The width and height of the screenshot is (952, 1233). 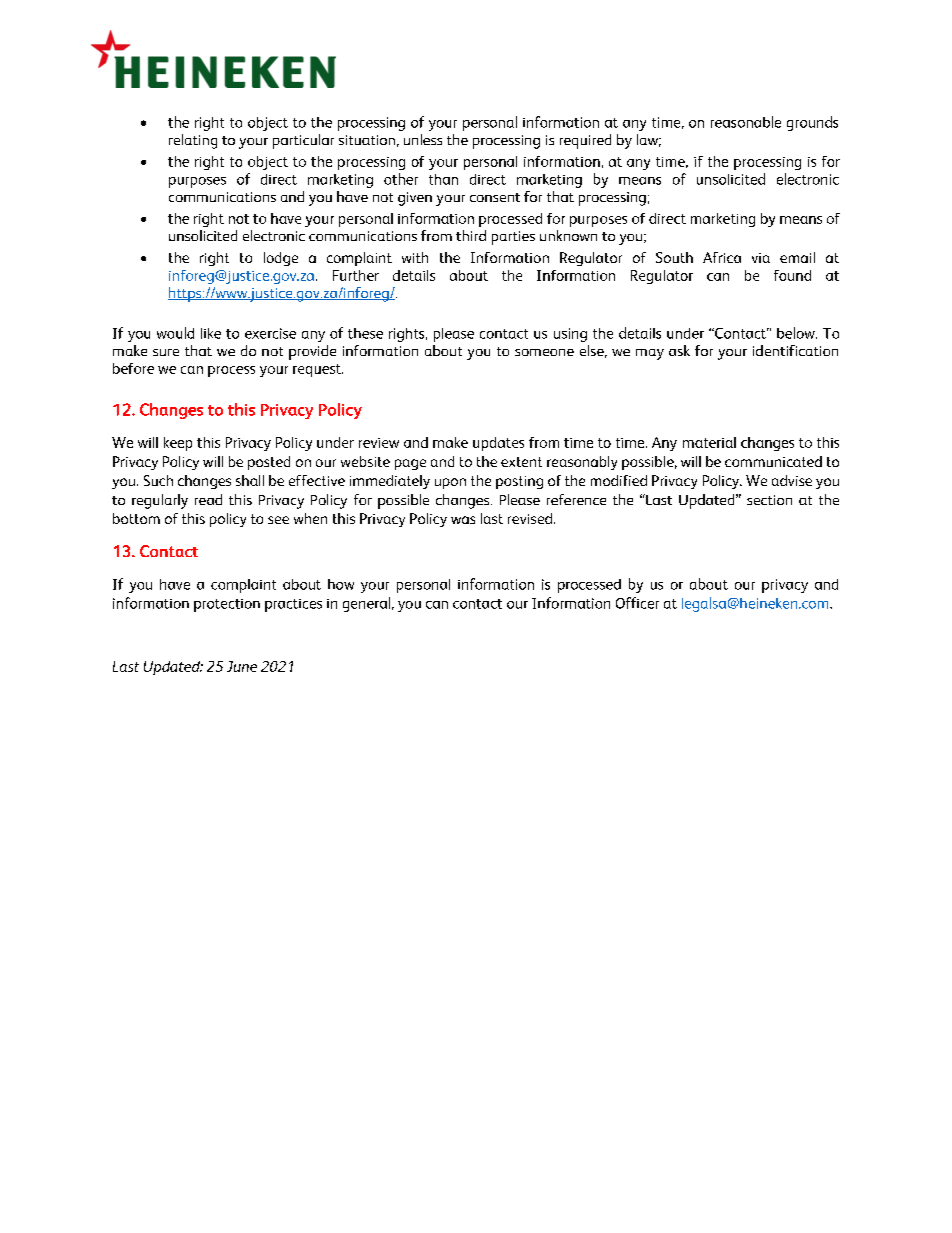 What do you see at coordinates (423, 139) in the screenshot?
I see `unless` at bounding box center [423, 139].
